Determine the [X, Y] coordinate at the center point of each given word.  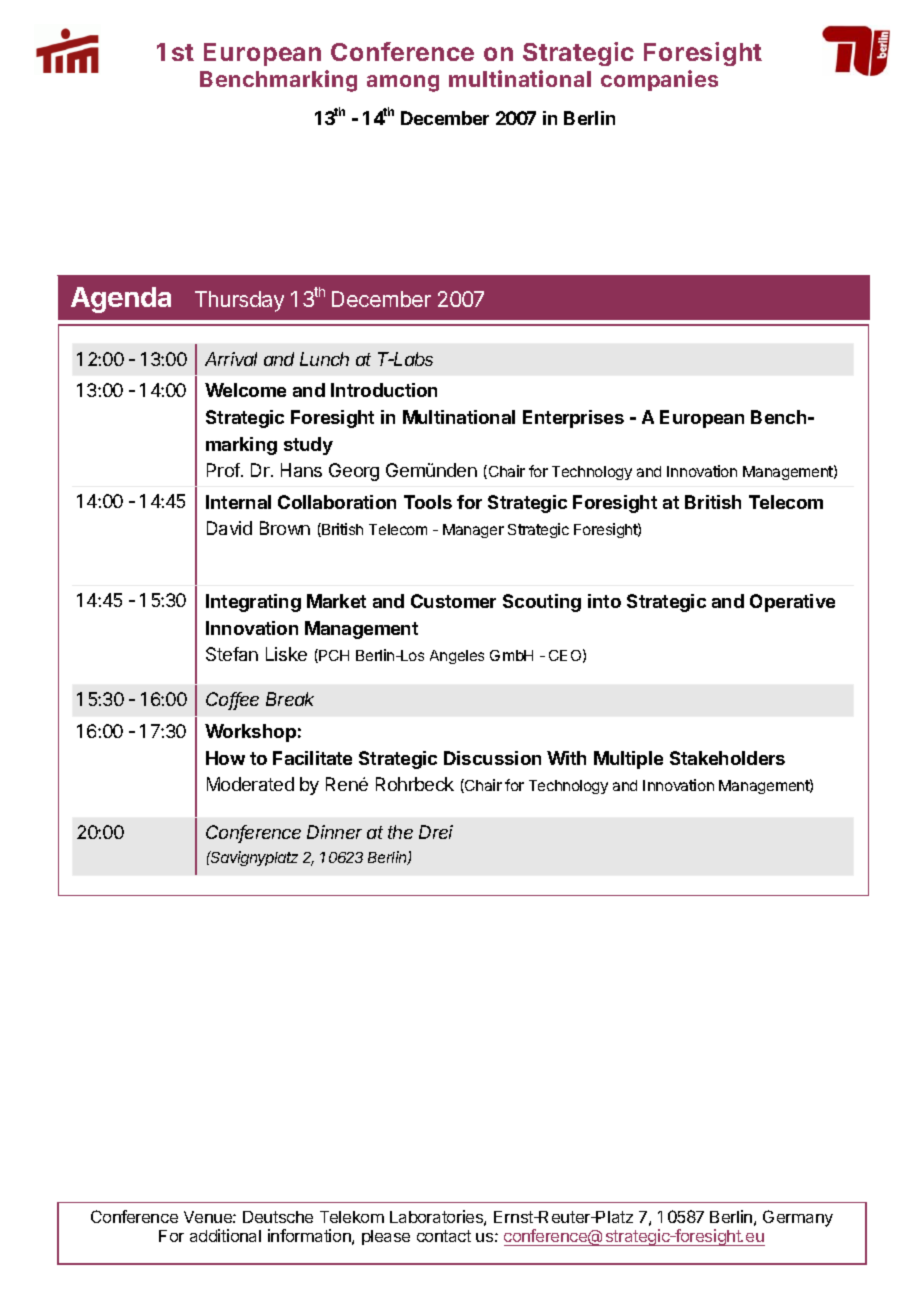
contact [444, 1236]
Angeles [457, 657]
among [403, 83]
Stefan [232, 654]
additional [225, 1235]
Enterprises [573, 419]
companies [659, 80]
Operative [792, 603]
